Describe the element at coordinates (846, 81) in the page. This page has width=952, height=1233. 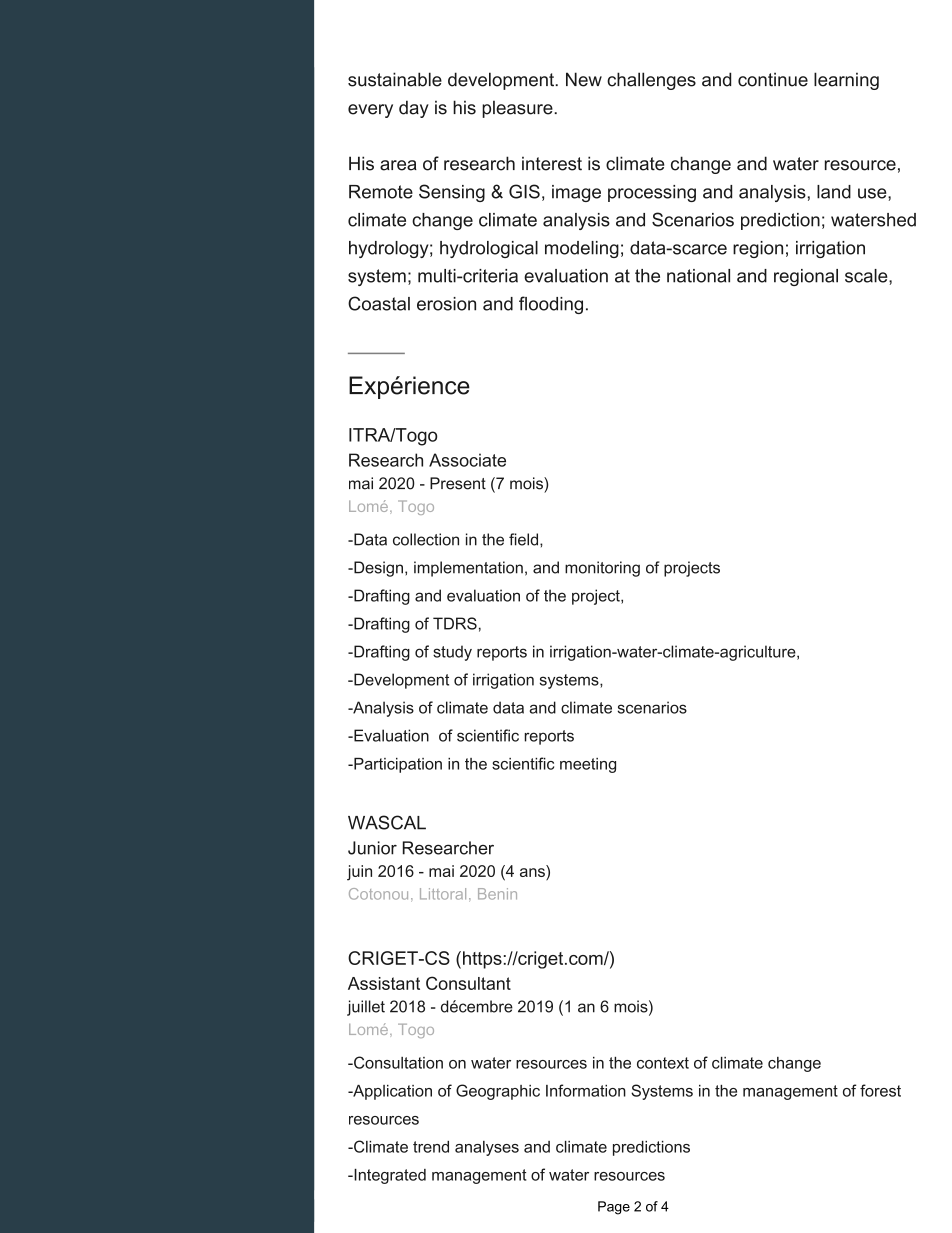
I see `learning` at that location.
